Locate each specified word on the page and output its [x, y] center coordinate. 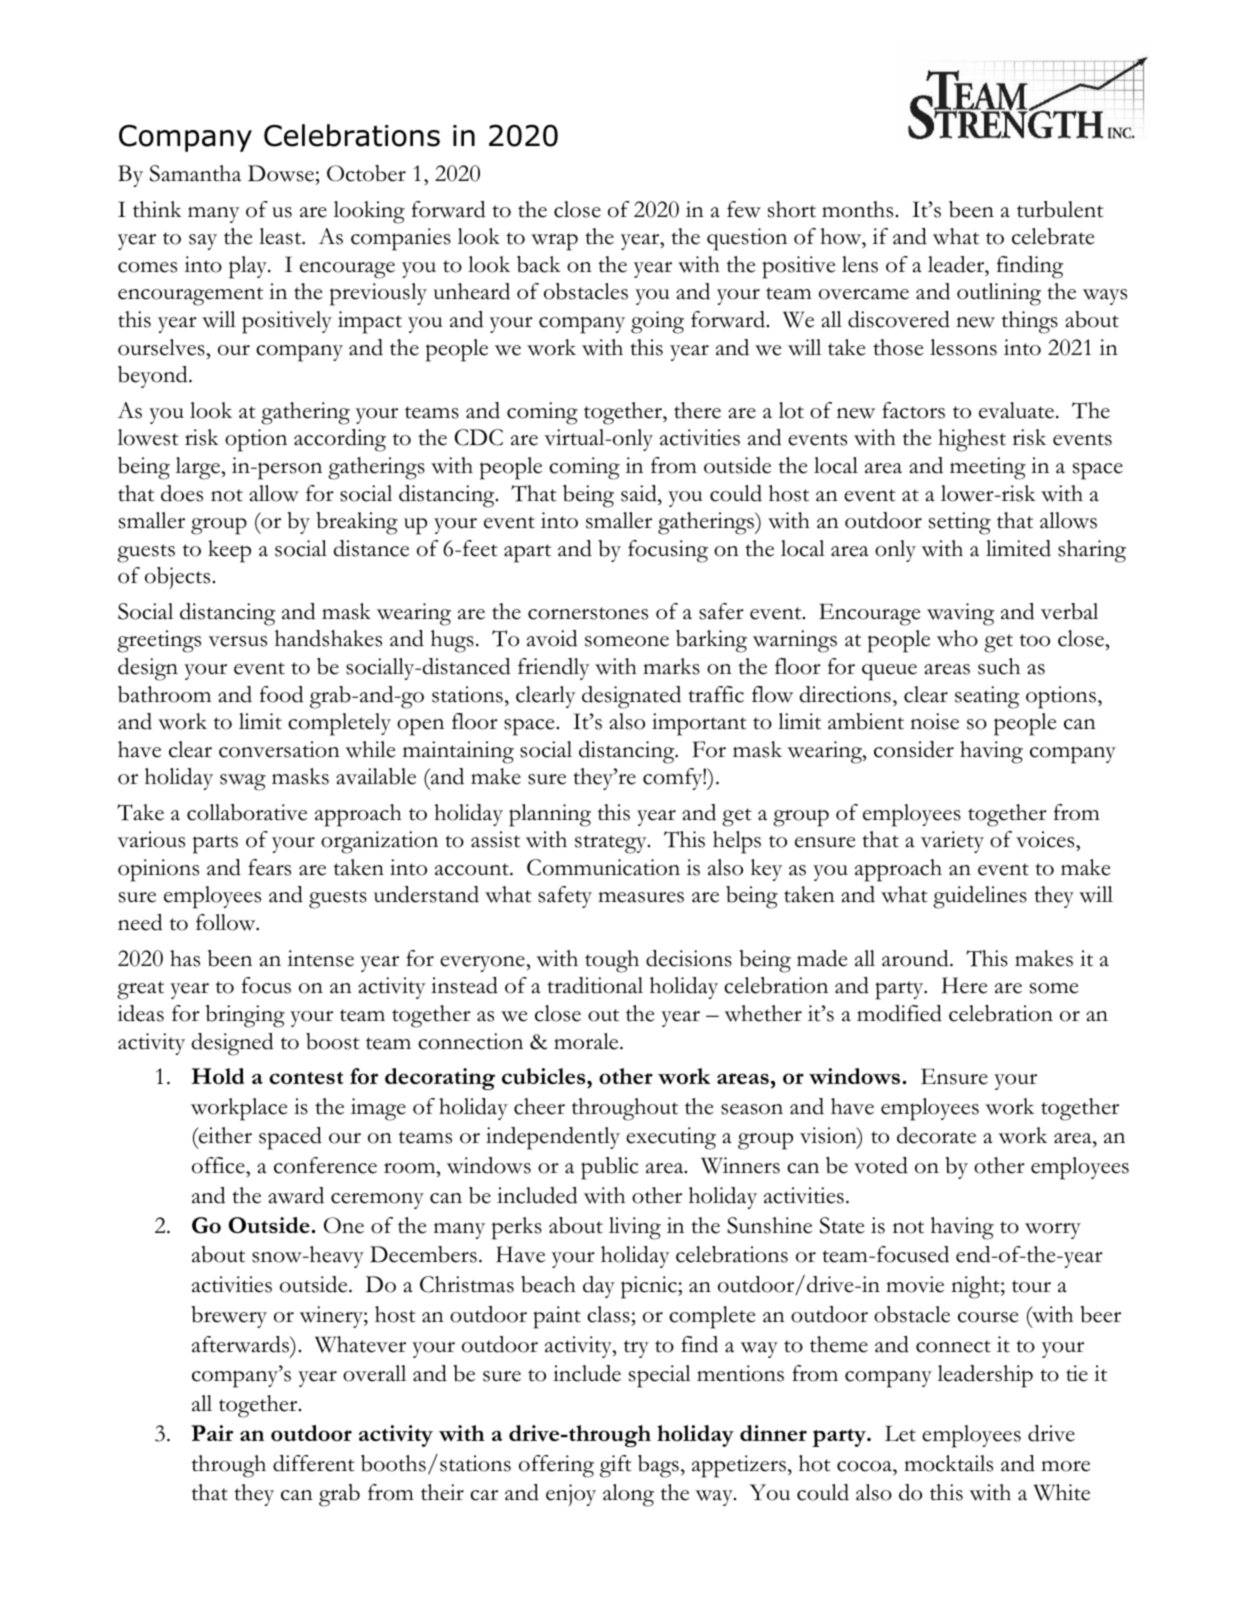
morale [587, 1041]
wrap [554, 242]
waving [960, 614]
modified [899, 1013]
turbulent [1060, 209]
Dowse [282, 175]
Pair [212, 1433]
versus [237, 641]
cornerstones [588, 613]
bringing [245, 1016]
